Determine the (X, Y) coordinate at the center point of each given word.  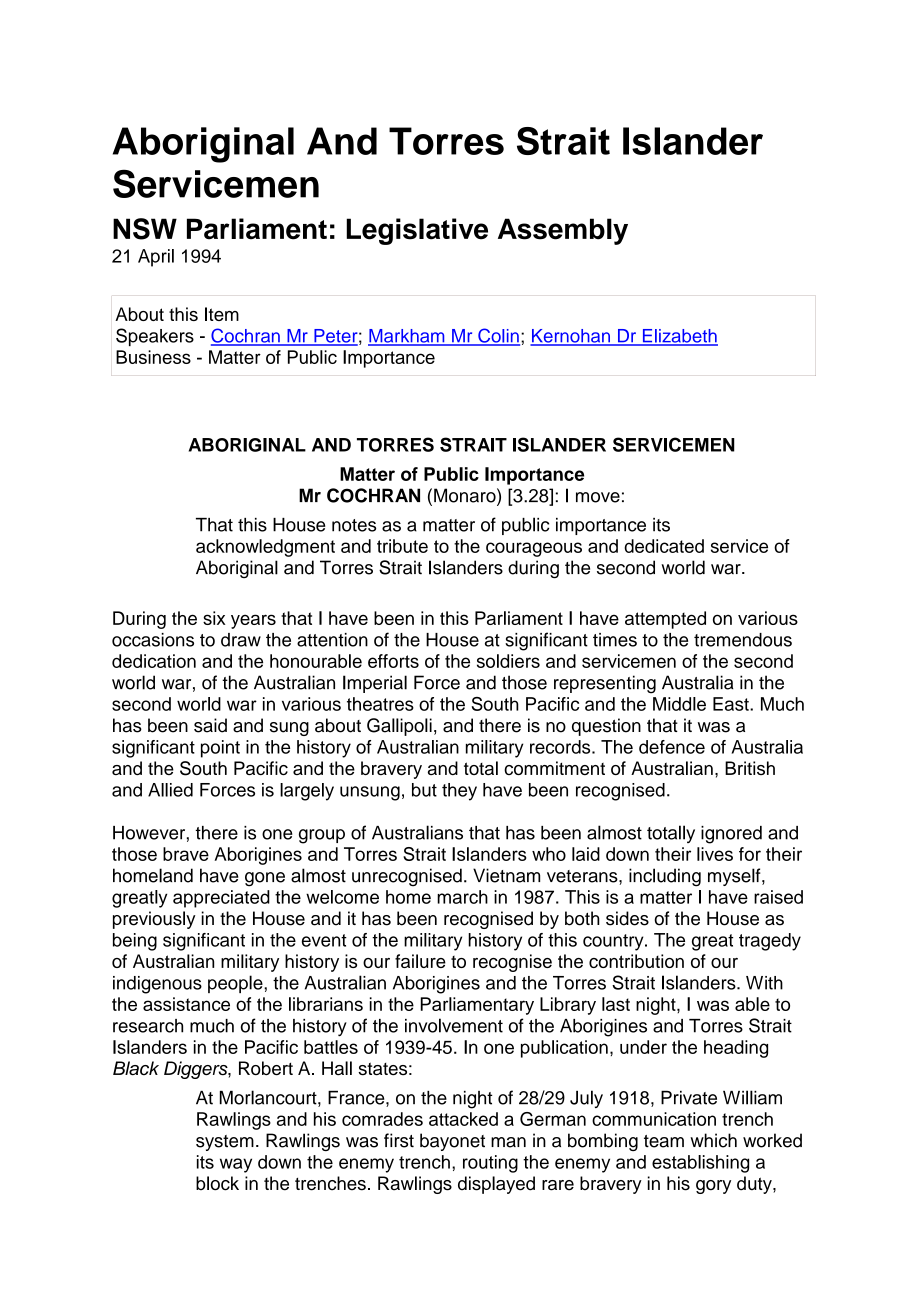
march (462, 897)
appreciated (221, 899)
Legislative (417, 231)
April (156, 258)
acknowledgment (265, 548)
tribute (402, 546)
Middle (679, 704)
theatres (380, 704)
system (225, 1143)
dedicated (664, 546)
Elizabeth (679, 337)
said (210, 725)
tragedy (770, 942)
